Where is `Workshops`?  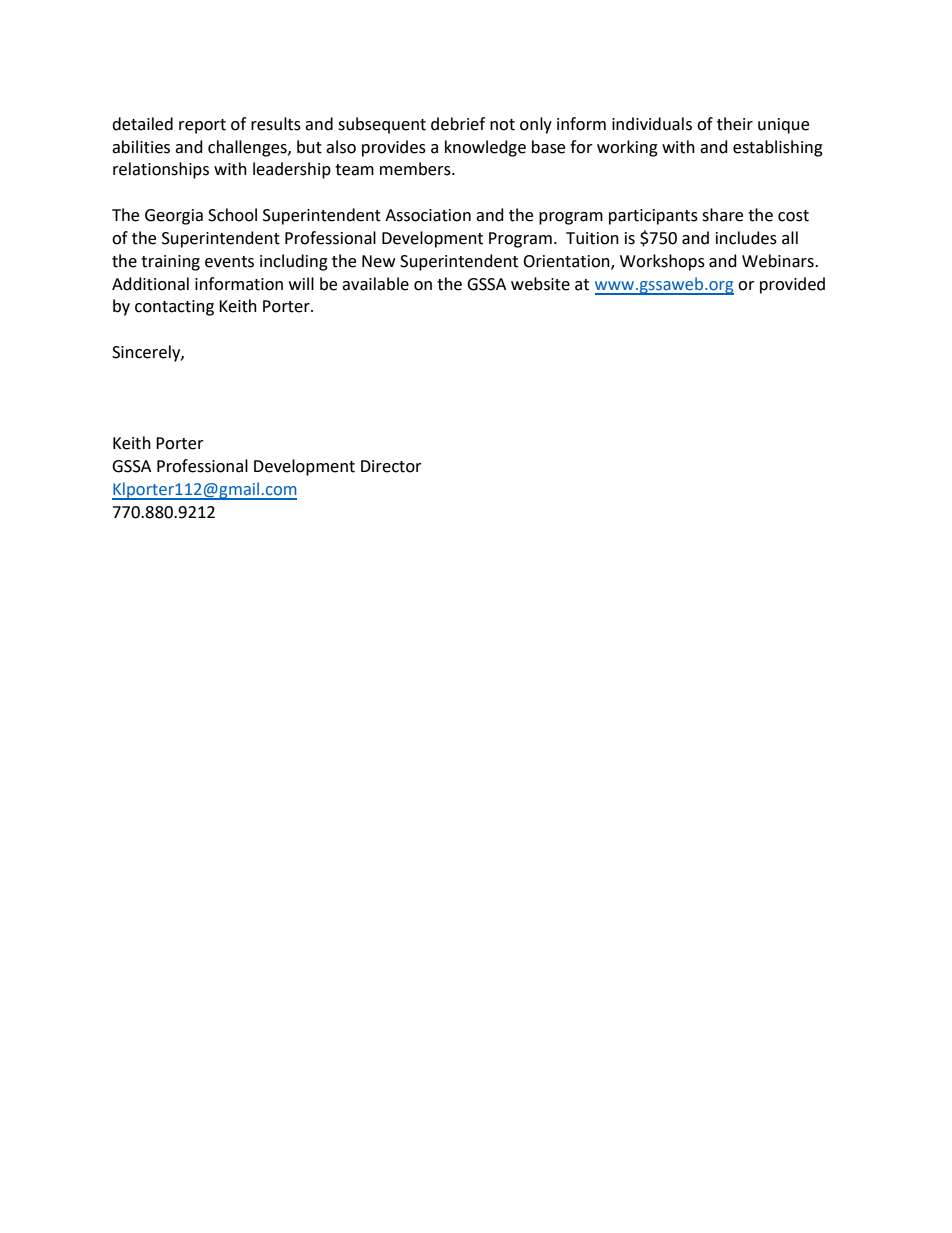 Workshops is located at coordinates (662, 262).
